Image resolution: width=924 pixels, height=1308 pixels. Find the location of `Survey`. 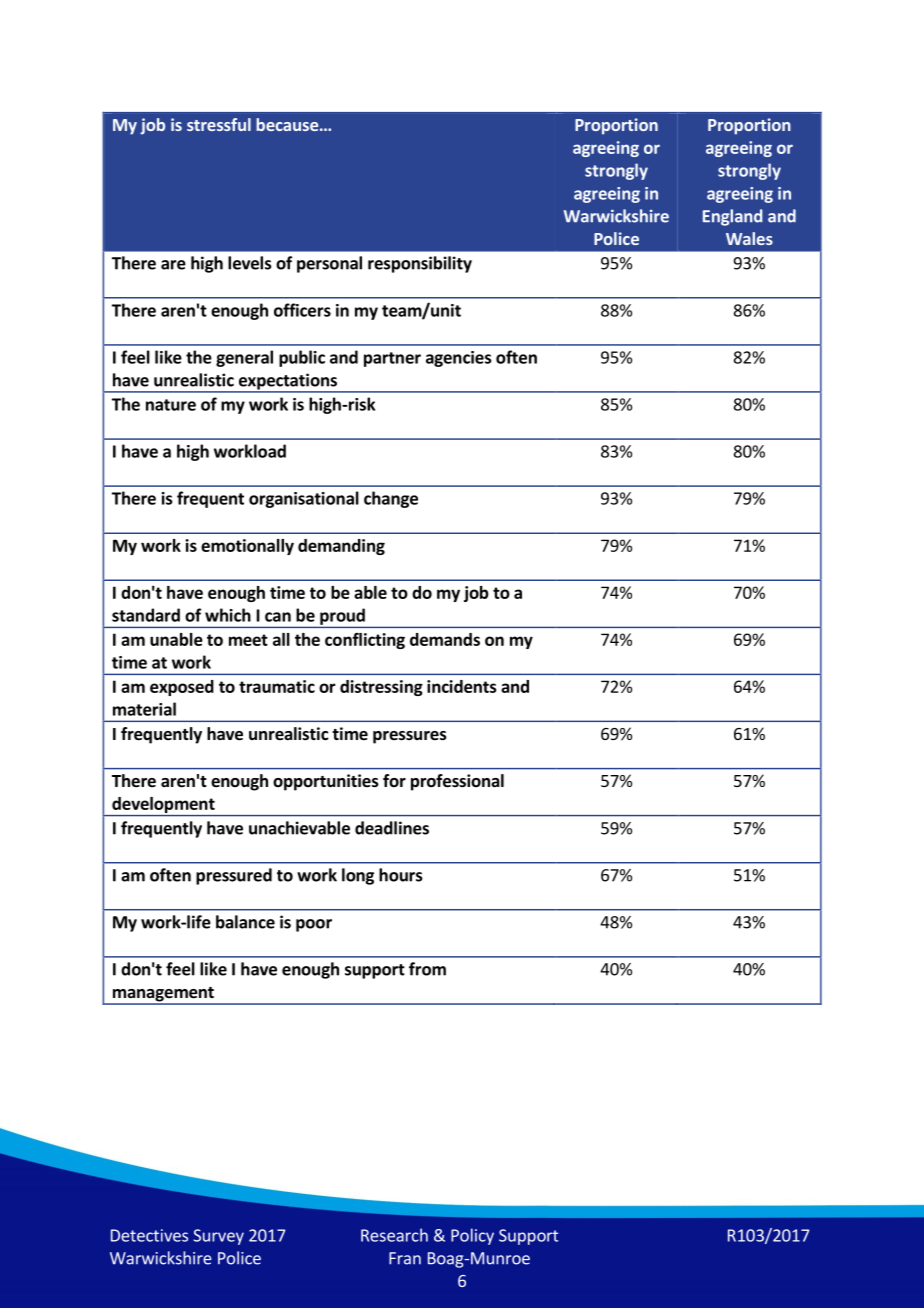

Survey is located at coordinates (219, 1237).
